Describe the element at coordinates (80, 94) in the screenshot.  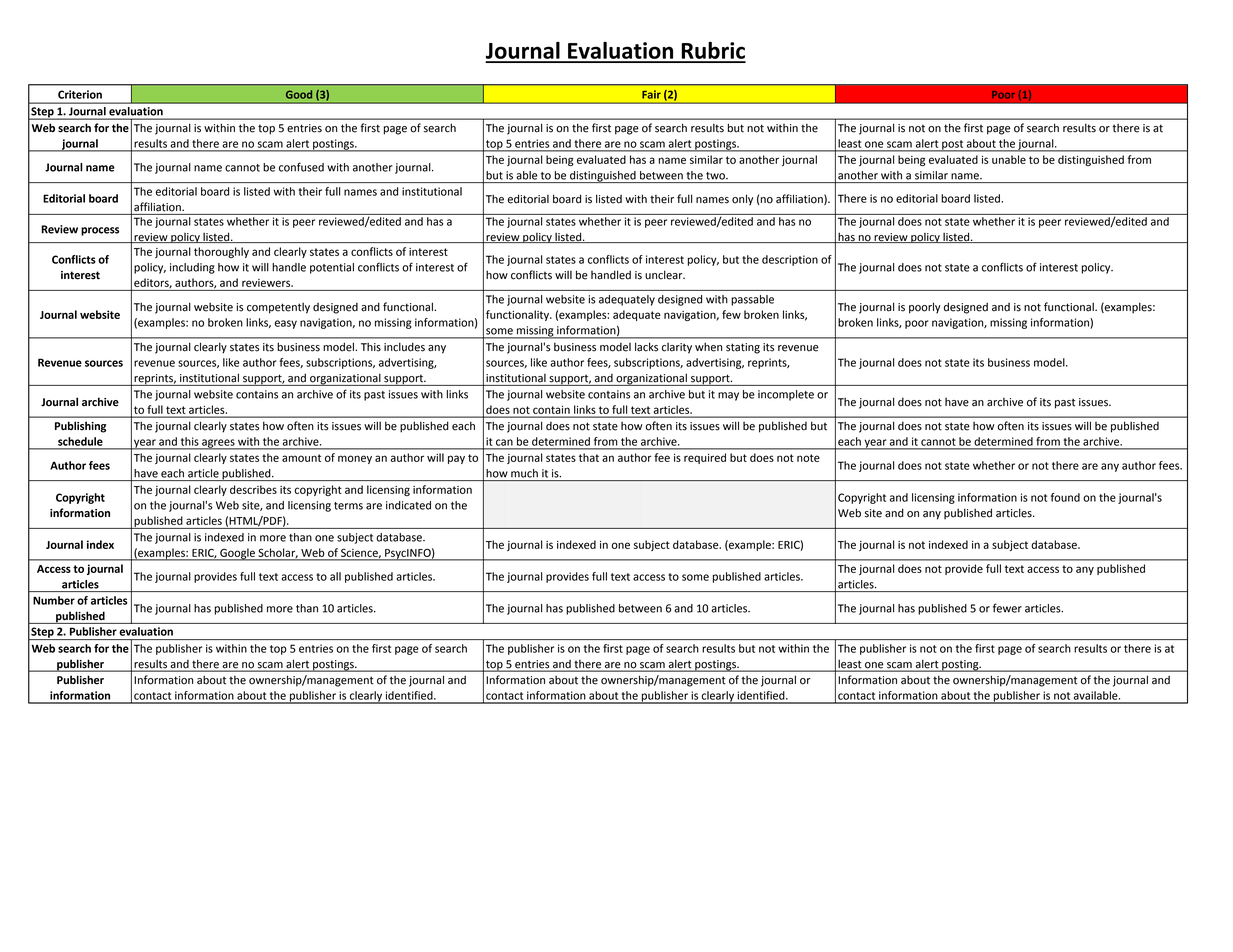
I see `Criterion` at that location.
